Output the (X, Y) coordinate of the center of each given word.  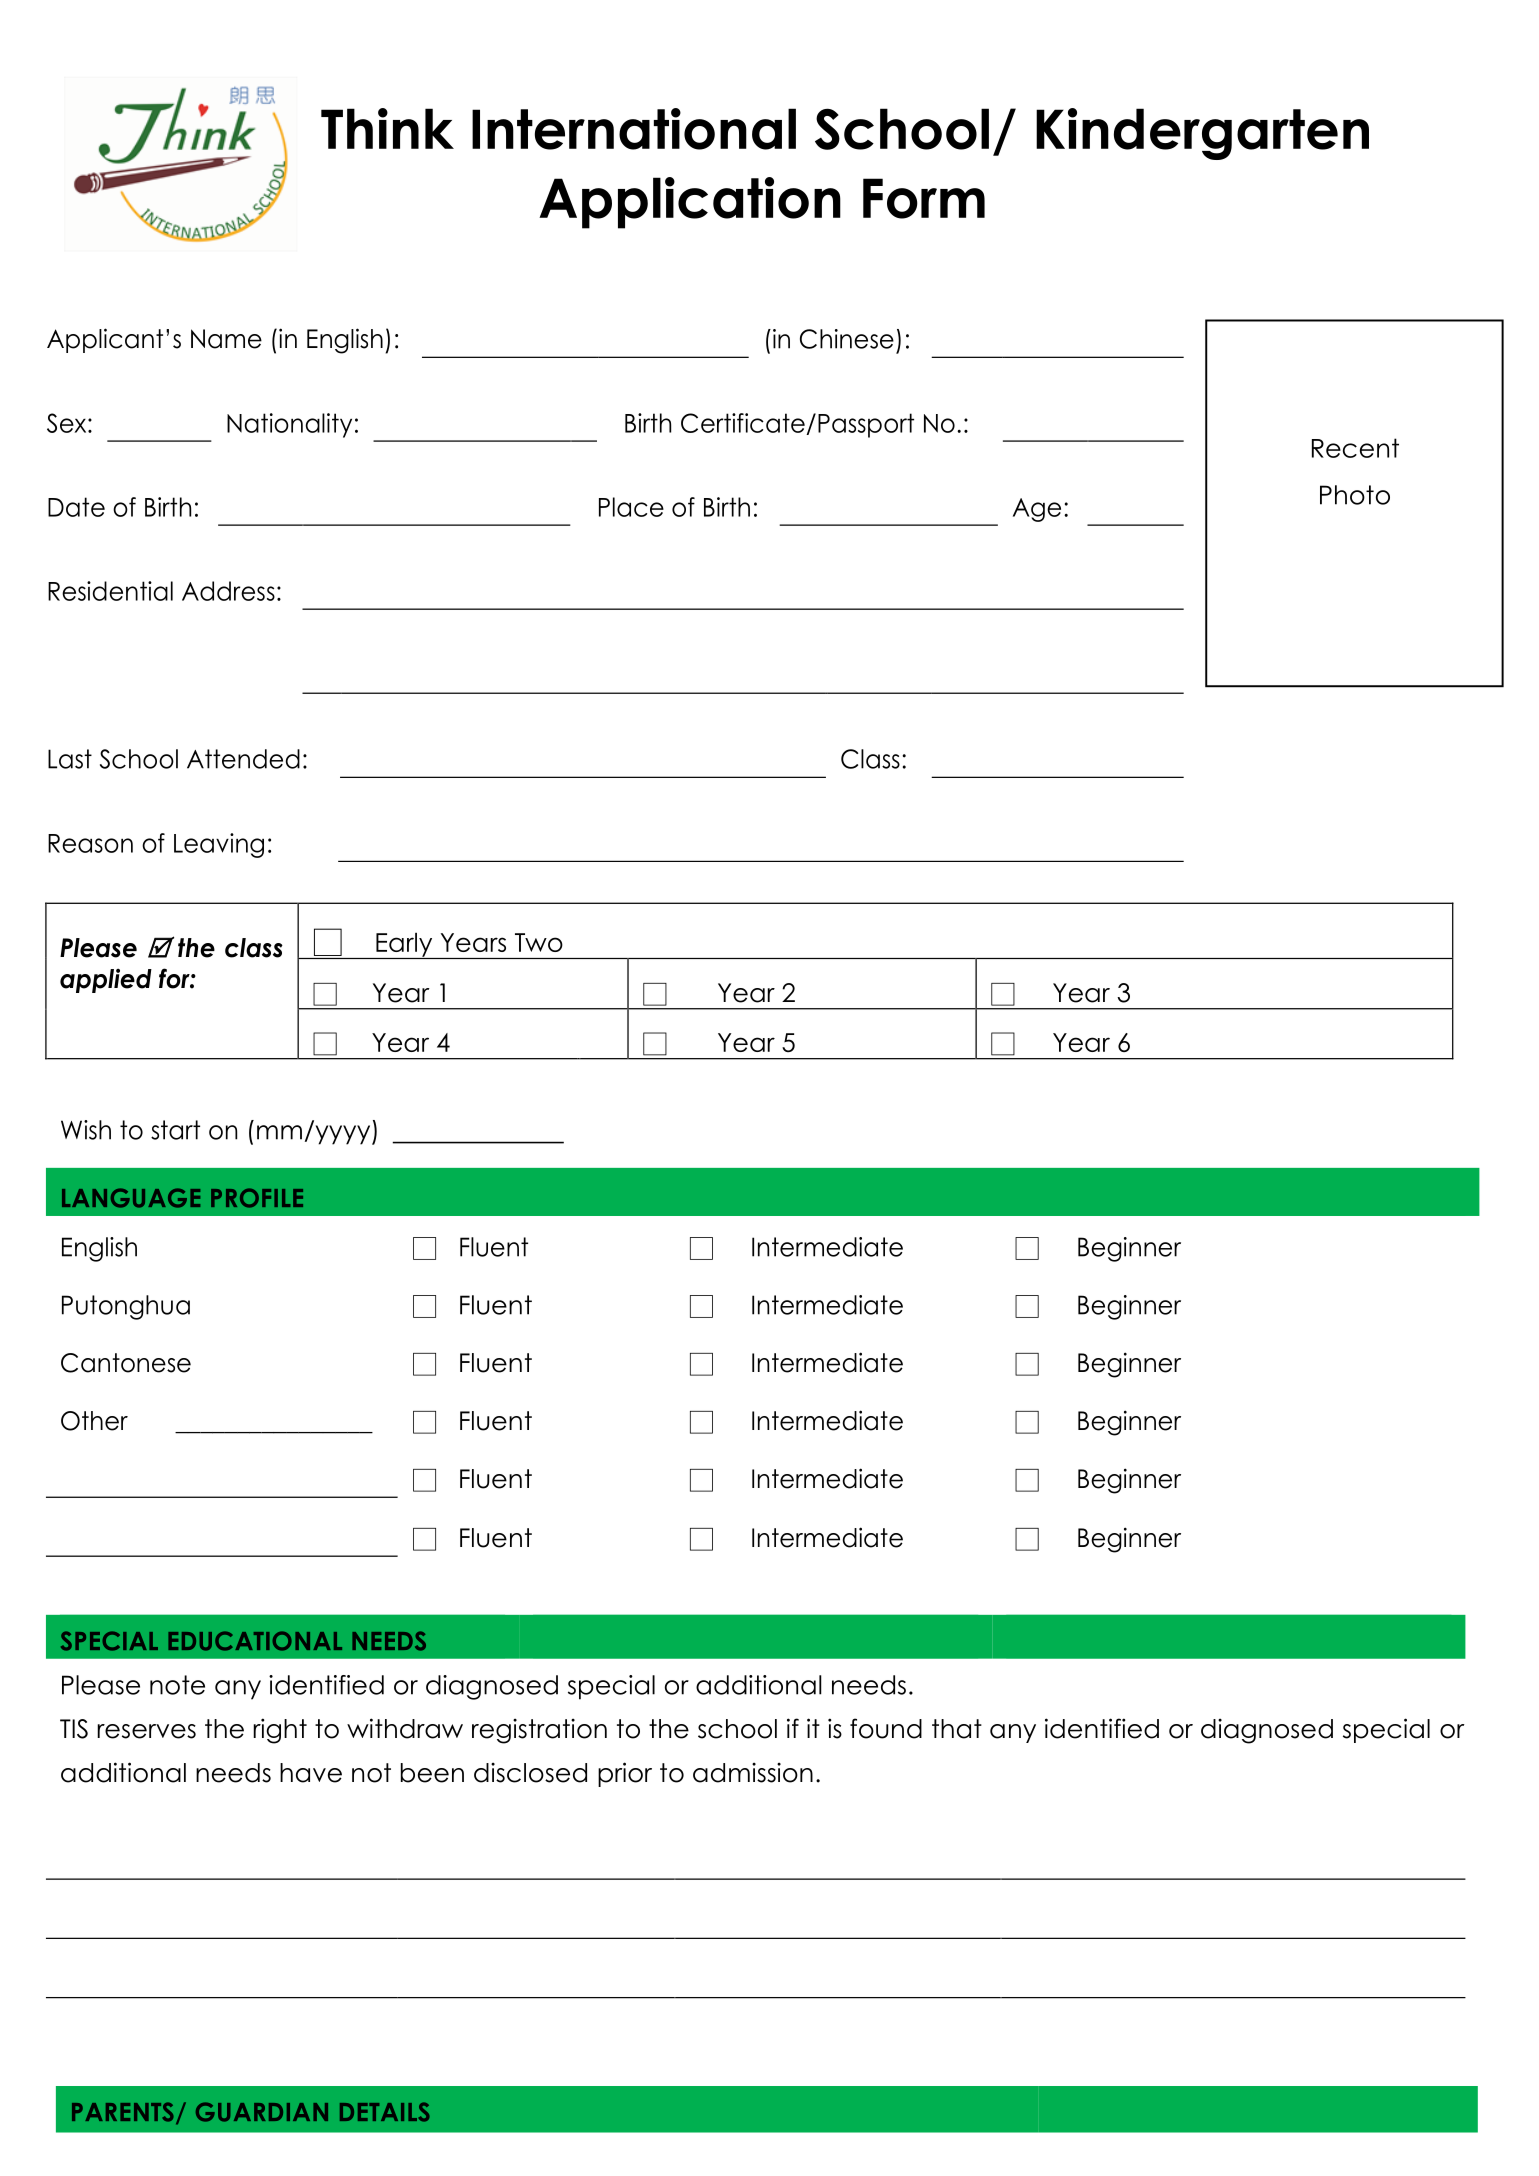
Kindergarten (1202, 134)
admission (753, 1772)
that (957, 1729)
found (886, 1728)
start (175, 1130)
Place (631, 507)
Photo (1355, 495)
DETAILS (385, 2112)
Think (387, 128)
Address (228, 591)
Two (539, 942)
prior (625, 1774)
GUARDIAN (262, 2112)
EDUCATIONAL (255, 1641)
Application (690, 203)
